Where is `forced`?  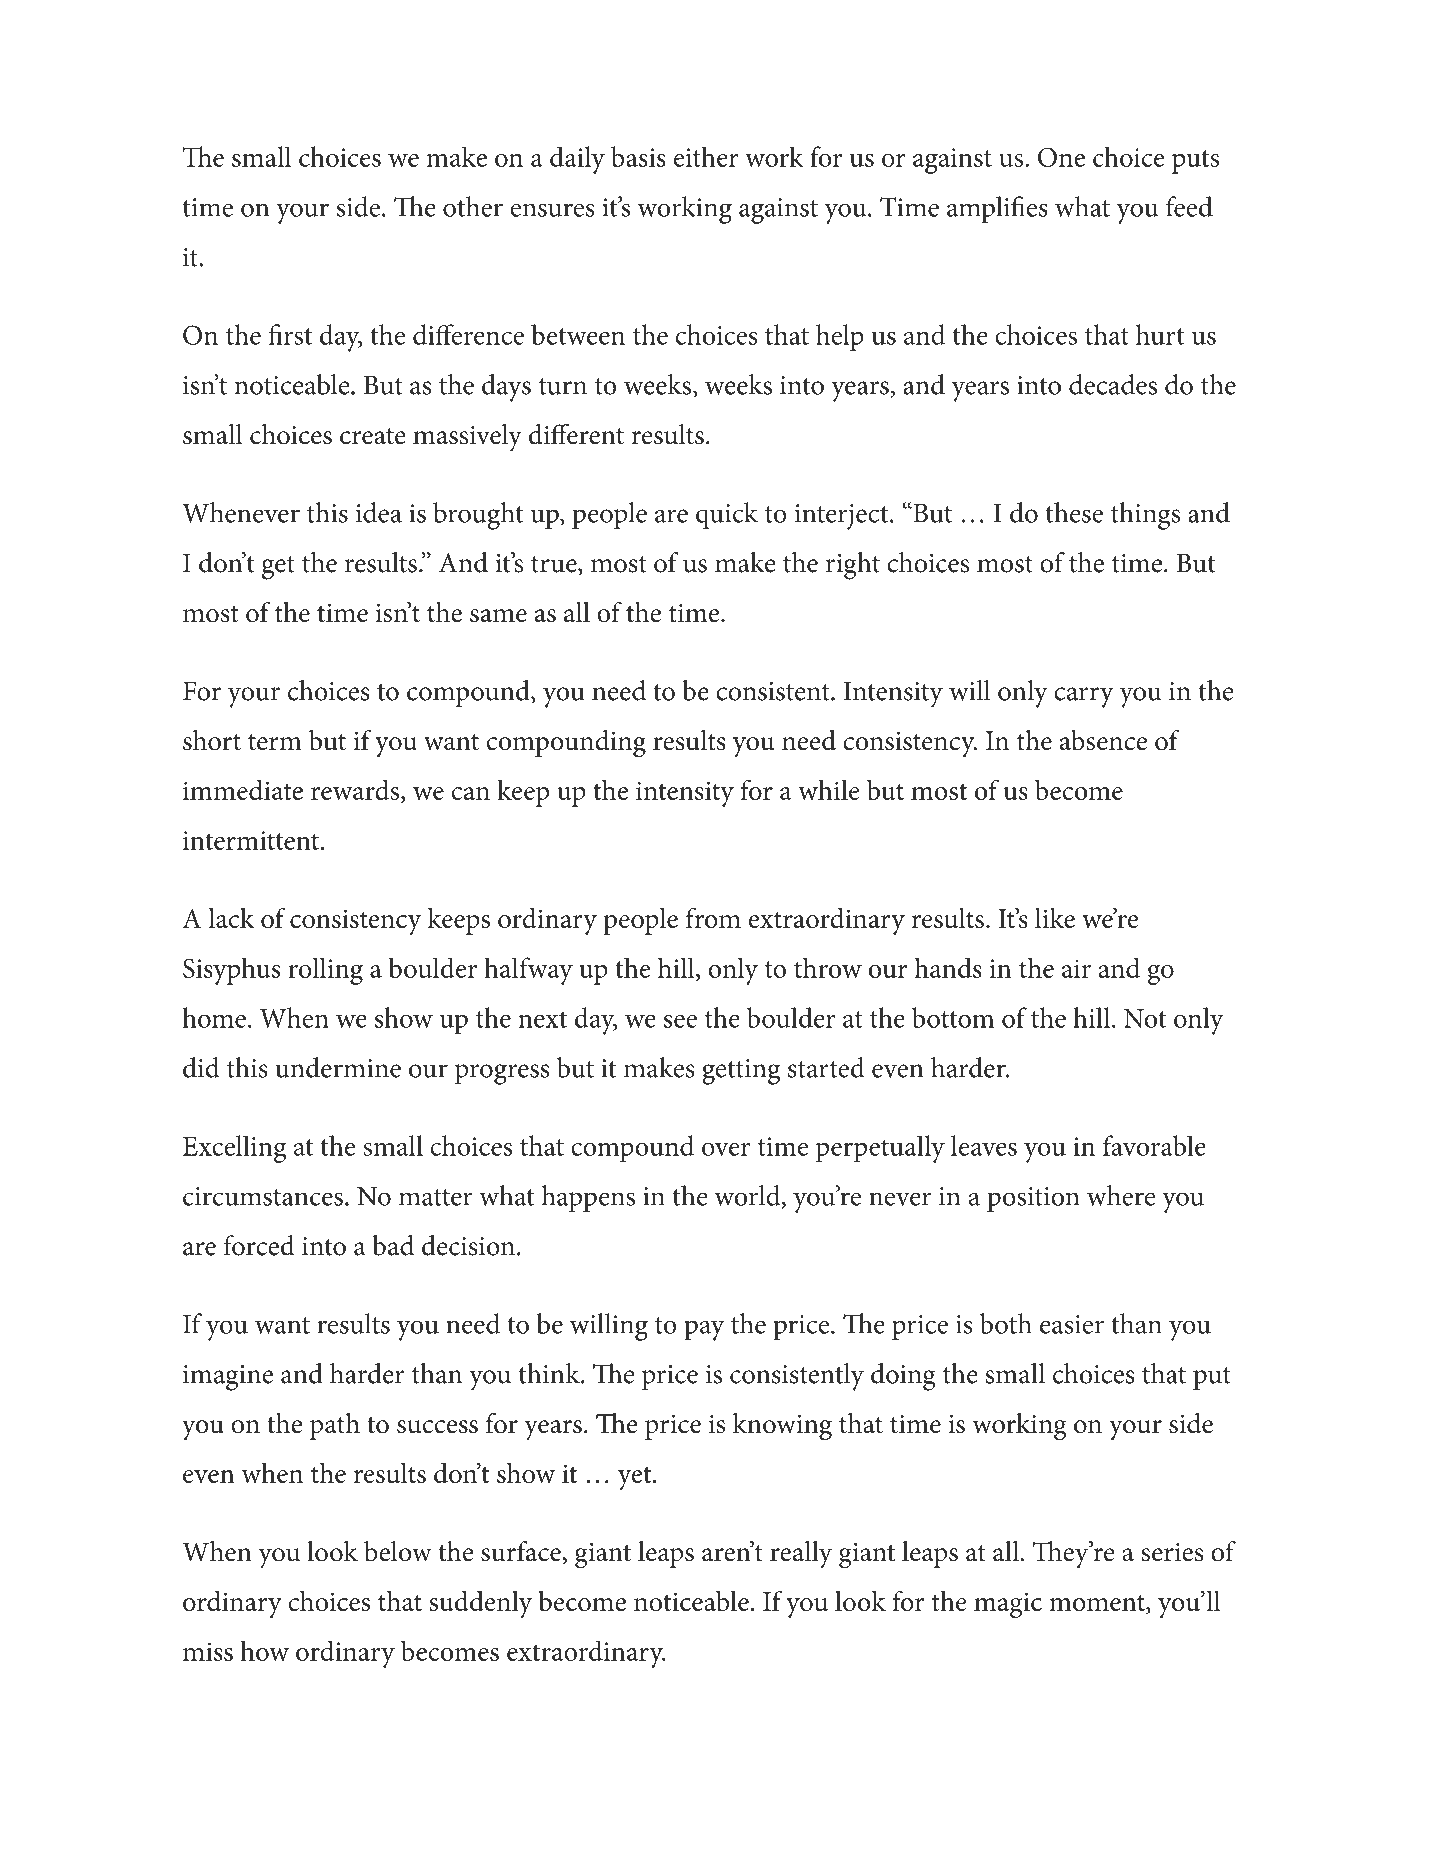
forced is located at coordinates (259, 1245).
